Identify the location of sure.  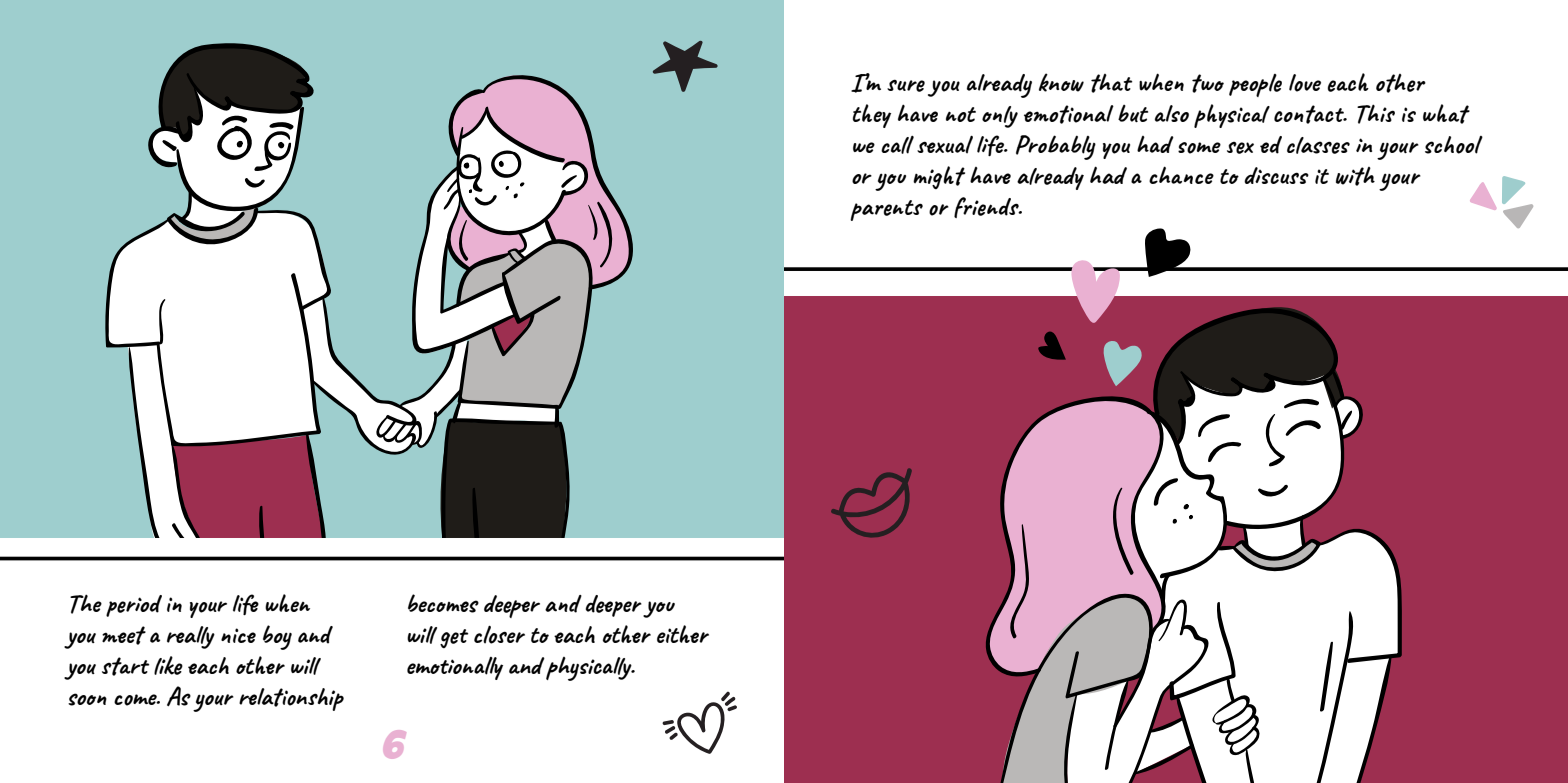
(906, 85).
